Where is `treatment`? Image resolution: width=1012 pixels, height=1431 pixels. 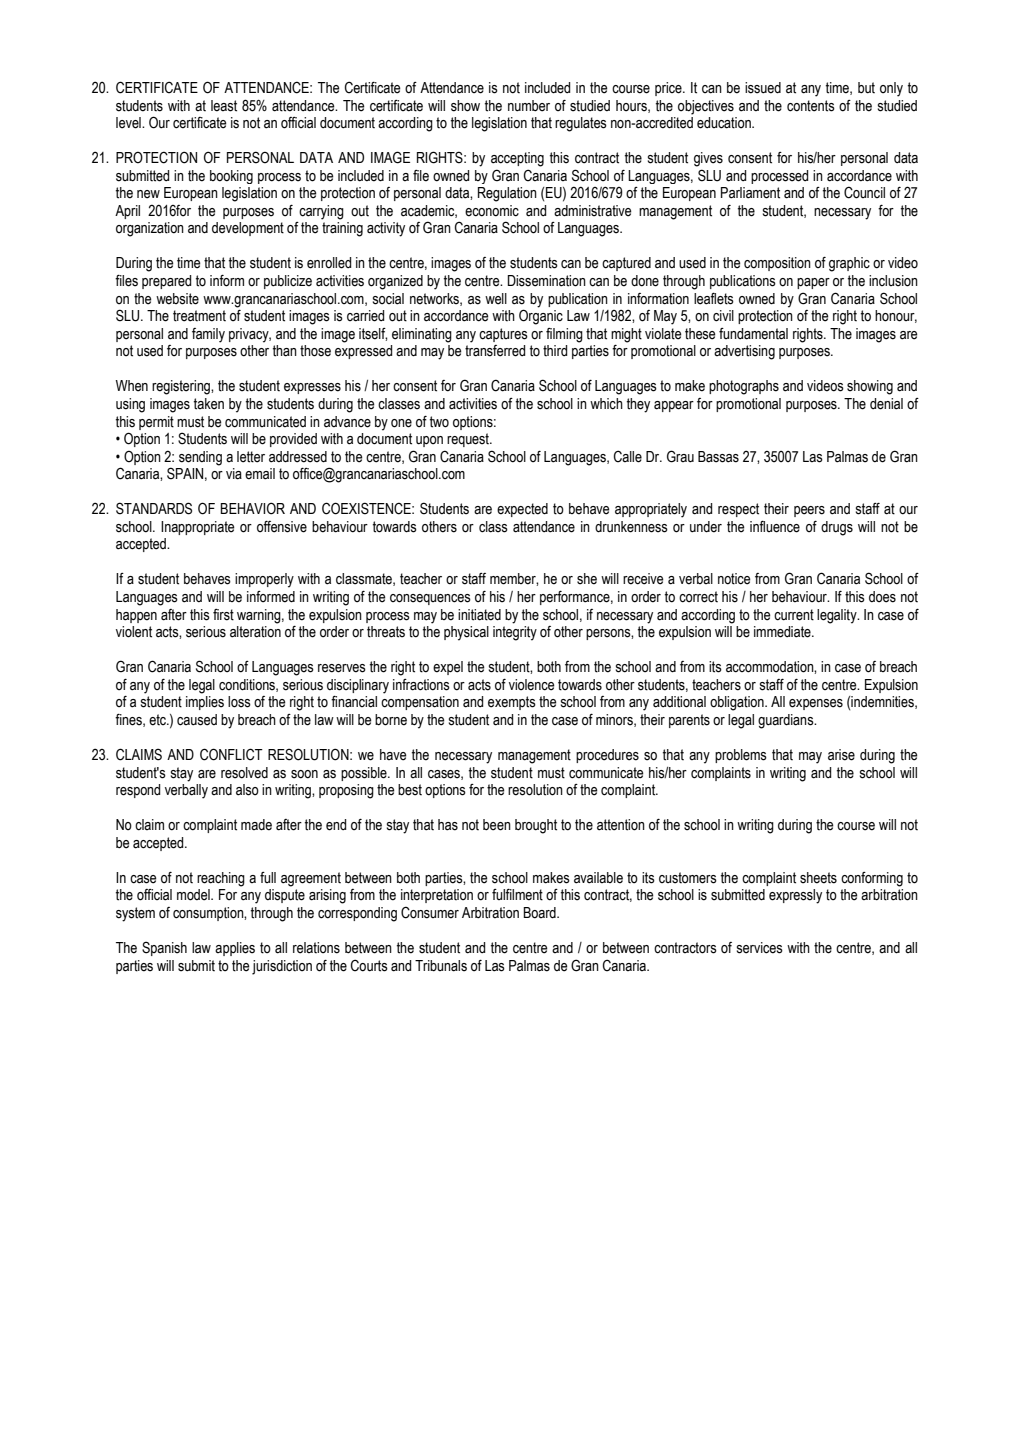 treatment is located at coordinates (199, 316).
